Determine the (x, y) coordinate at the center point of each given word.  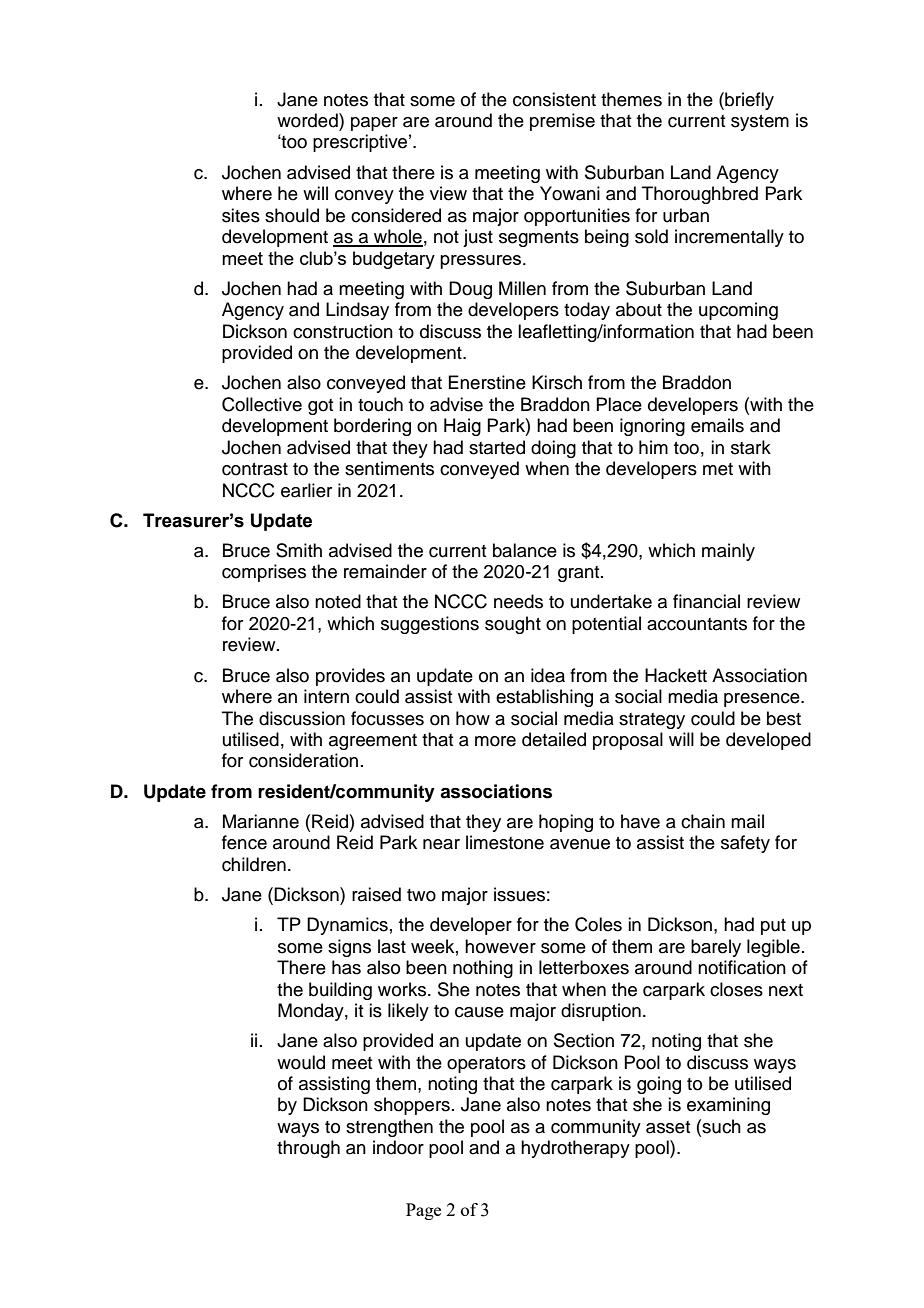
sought (513, 625)
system (760, 123)
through (308, 1149)
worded (308, 120)
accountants (697, 624)
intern (326, 696)
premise (562, 122)
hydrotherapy (575, 1149)
